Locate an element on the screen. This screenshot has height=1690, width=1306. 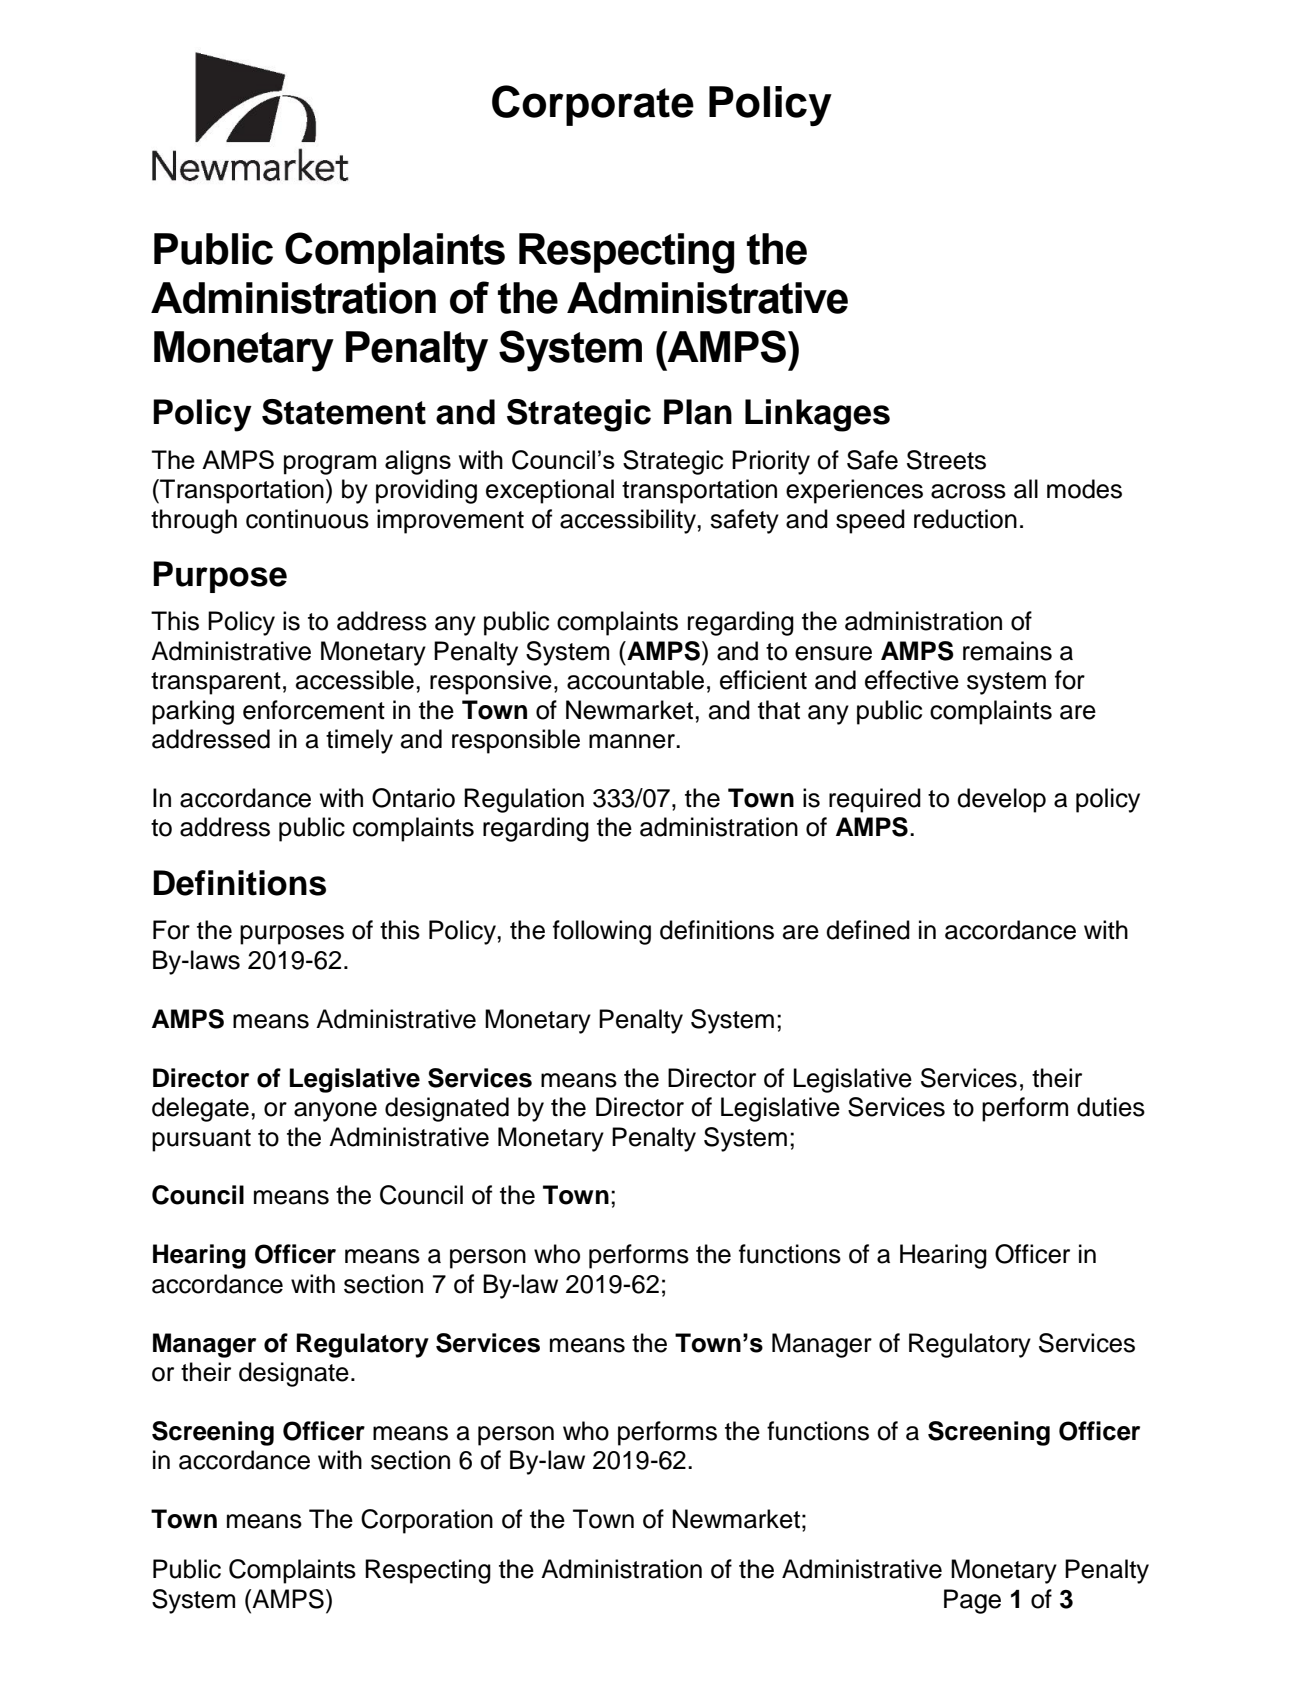
following is located at coordinates (602, 932).
